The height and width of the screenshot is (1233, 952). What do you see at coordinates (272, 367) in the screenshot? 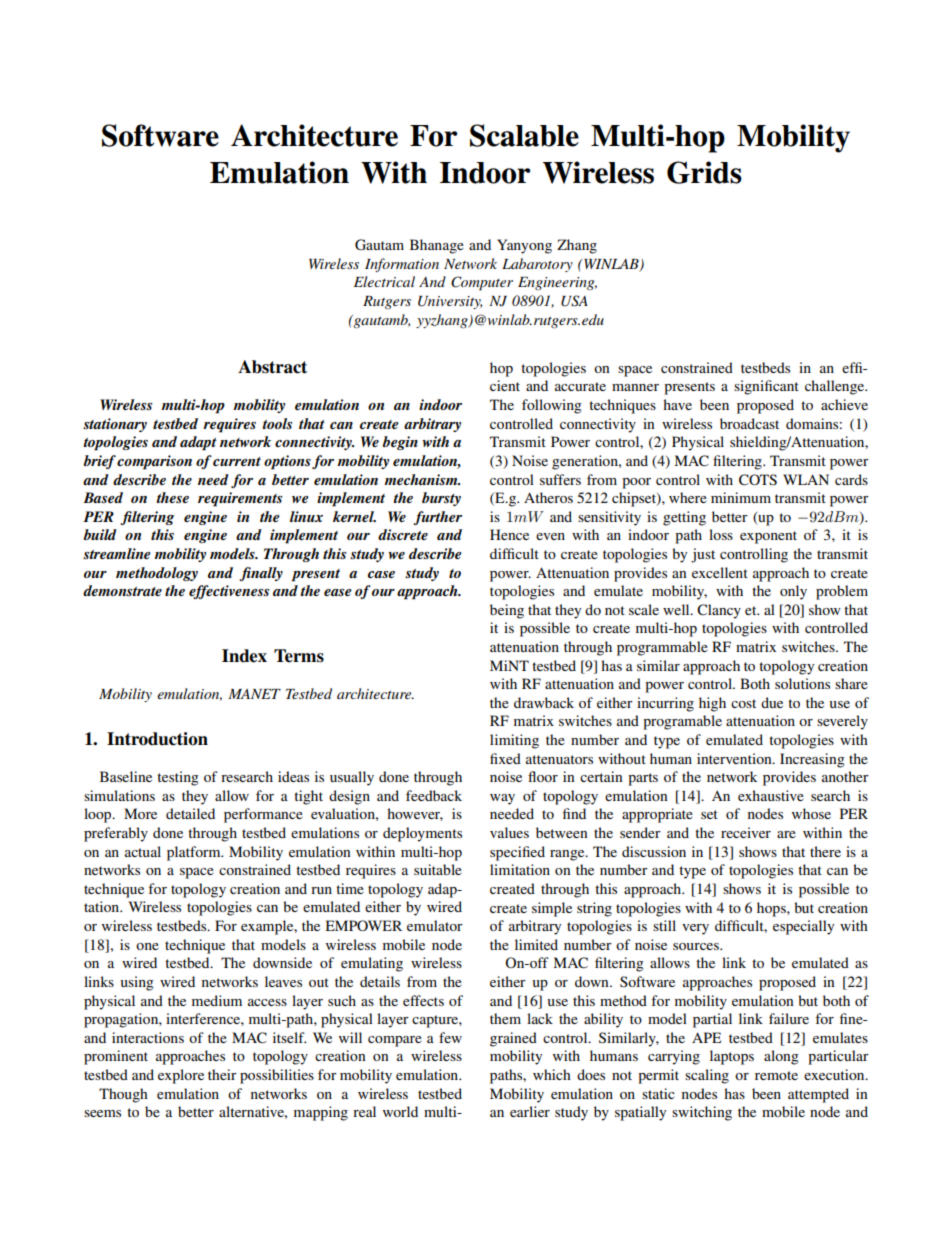
I see `Abstract` at bounding box center [272, 367].
